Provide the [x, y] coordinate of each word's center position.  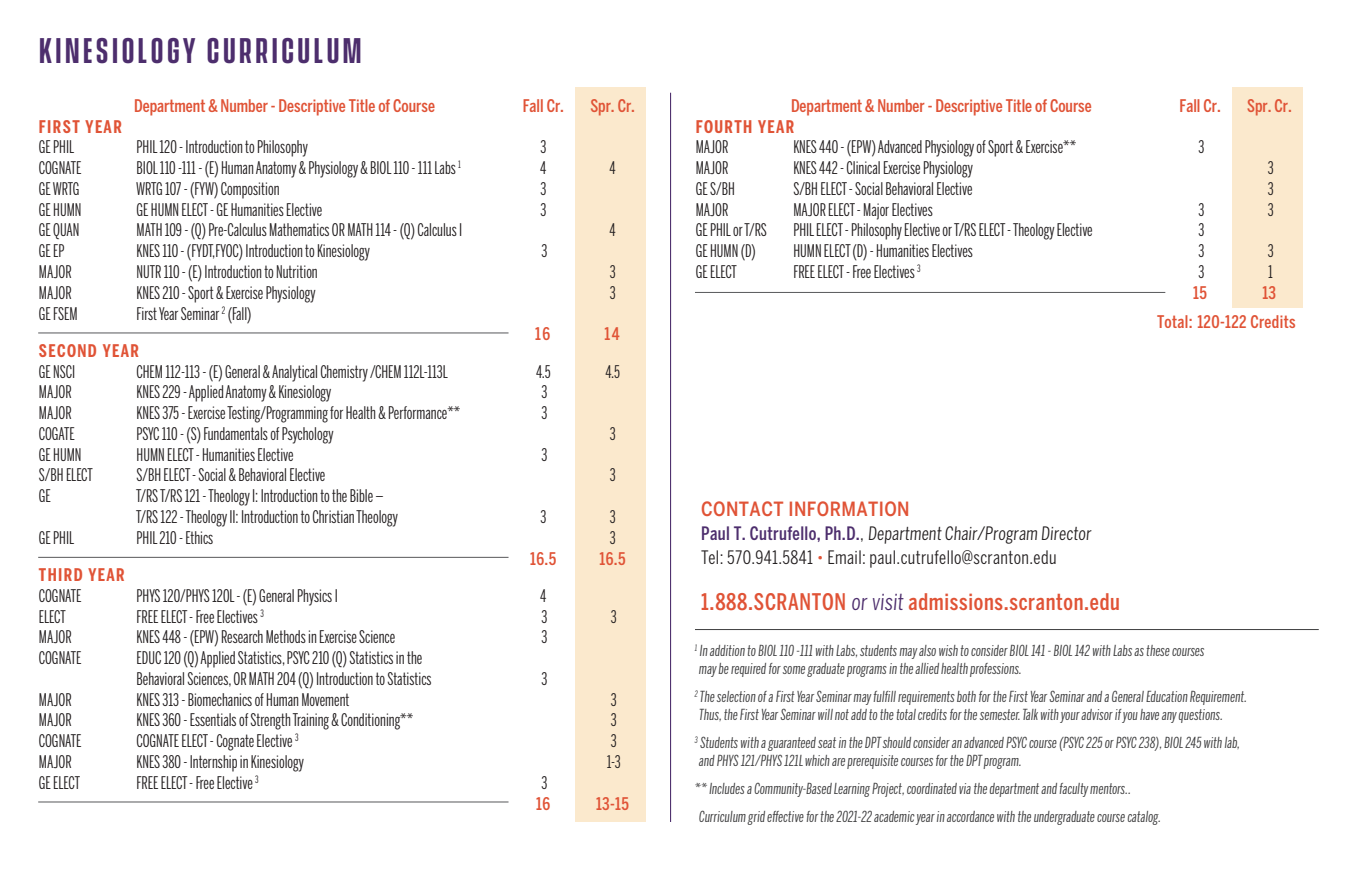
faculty [1074, 790]
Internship [213, 763]
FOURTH [724, 126]
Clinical [863, 167]
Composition [250, 190]
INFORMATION [849, 508]
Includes [727, 788]
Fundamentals [236, 433]
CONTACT [742, 508]
